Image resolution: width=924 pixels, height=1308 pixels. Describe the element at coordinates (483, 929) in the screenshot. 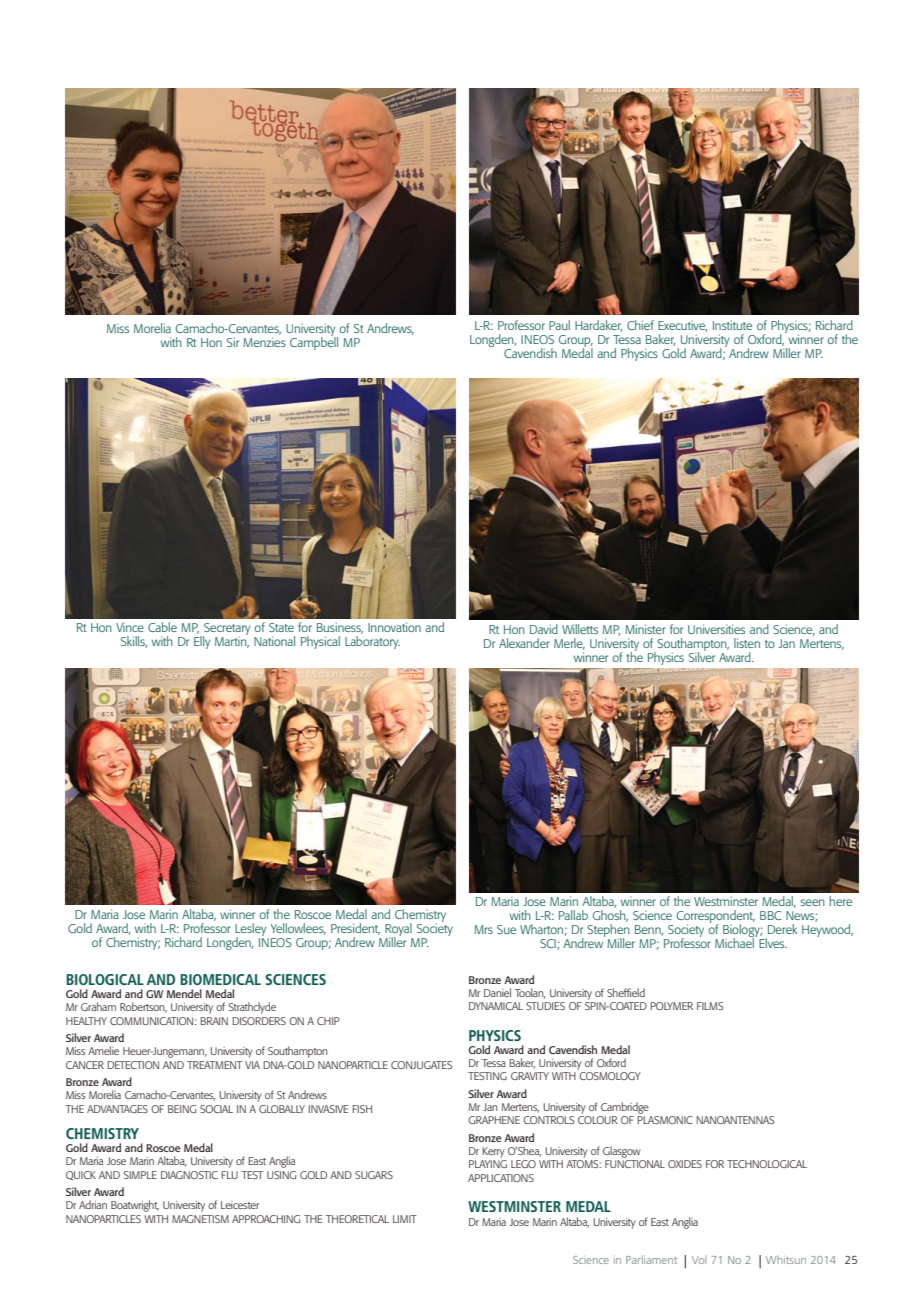

I see `Mrs` at that location.
